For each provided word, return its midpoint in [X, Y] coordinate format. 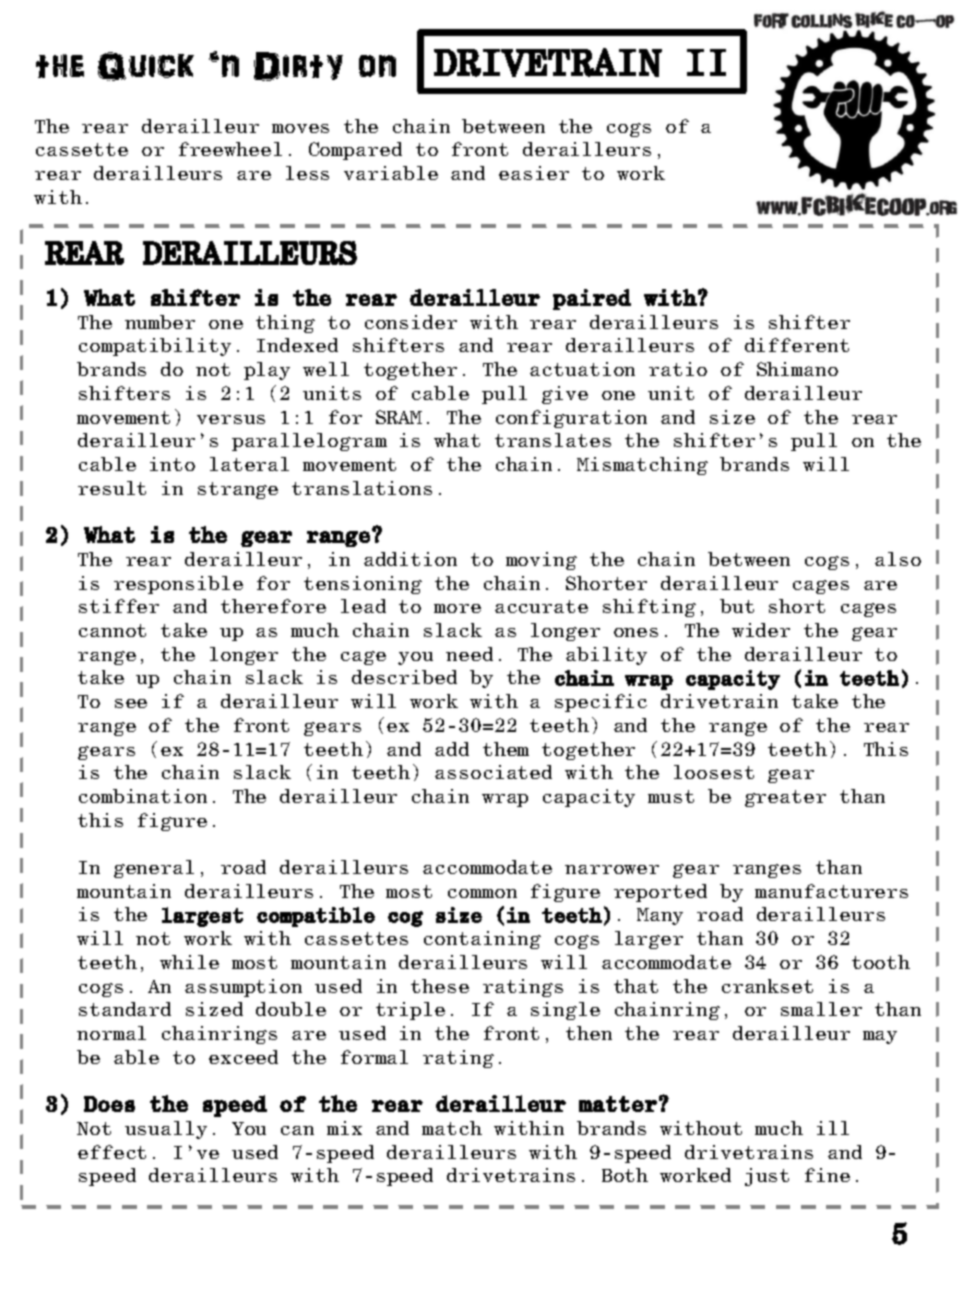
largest [202, 917]
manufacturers [831, 891]
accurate [541, 606]
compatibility [155, 347]
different [797, 345]
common [482, 893]
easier [534, 173]
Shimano [797, 369]
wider [761, 630]
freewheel [230, 149]
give [565, 395]
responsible [178, 585]
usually [166, 1130]
